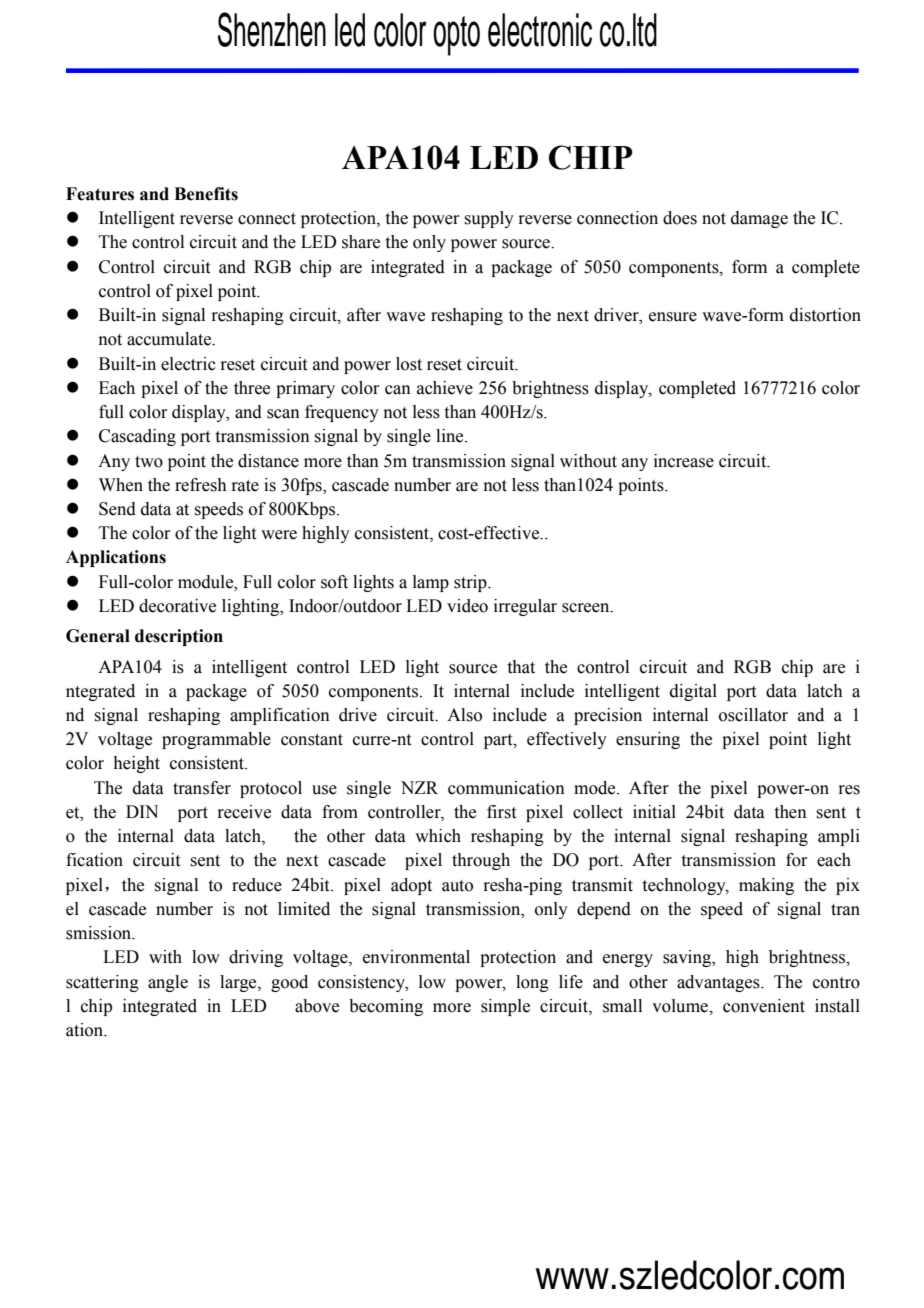 Image resolution: width=924 pixels, height=1308 pixels. Describe the element at coordinates (499, 741) in the screenshot. I see `part` at that location.
